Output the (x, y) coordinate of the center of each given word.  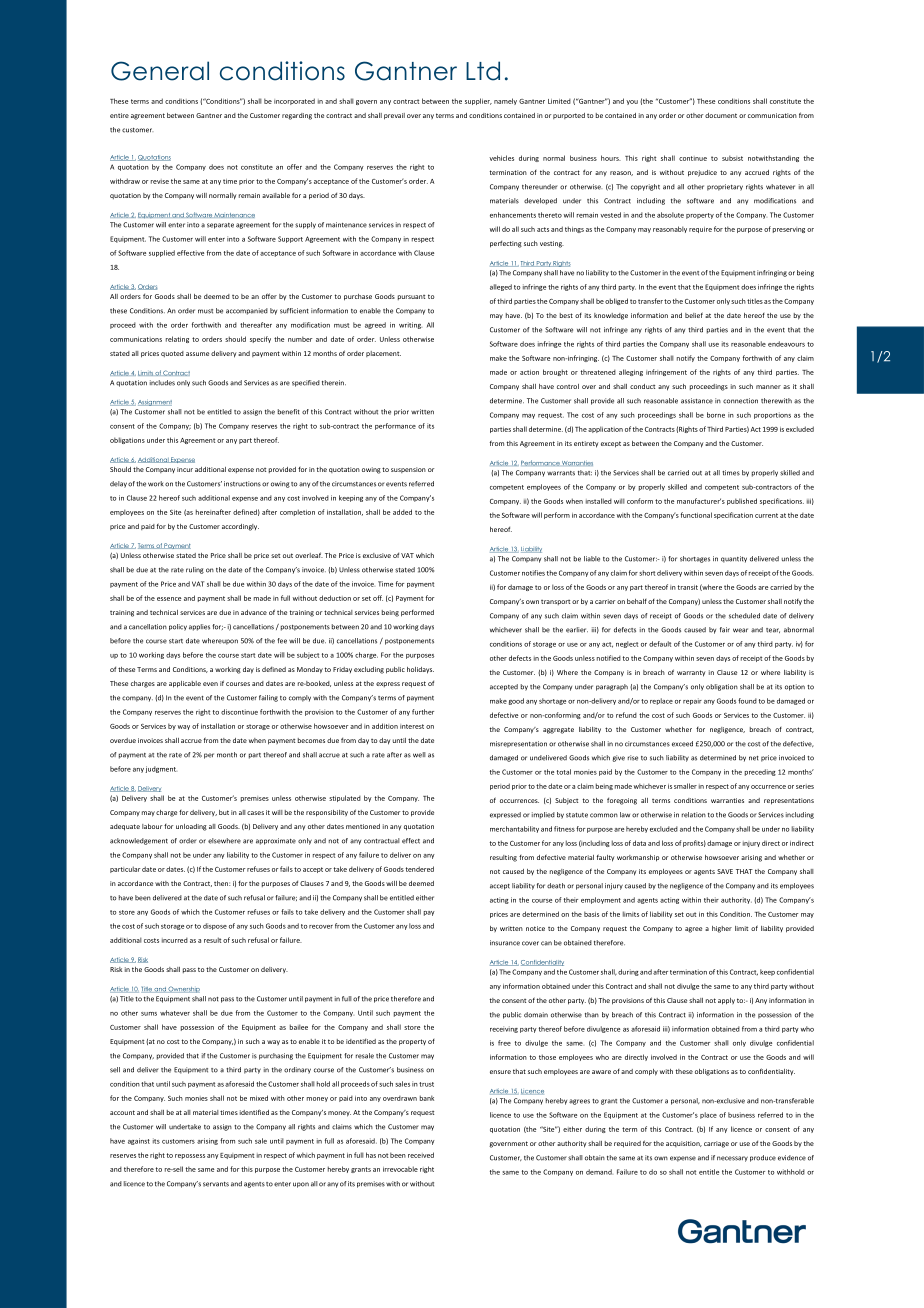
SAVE (725, 871)
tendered (420, 869)
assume (197, 354)
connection (740, 401)
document (721, 115)
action (529, 372)
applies (199, 627)
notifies (533, 573)
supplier (478, 101)
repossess (190, 1156)
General (160, 71)
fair (725, 630)
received (421, 1155)
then (222, 883)
